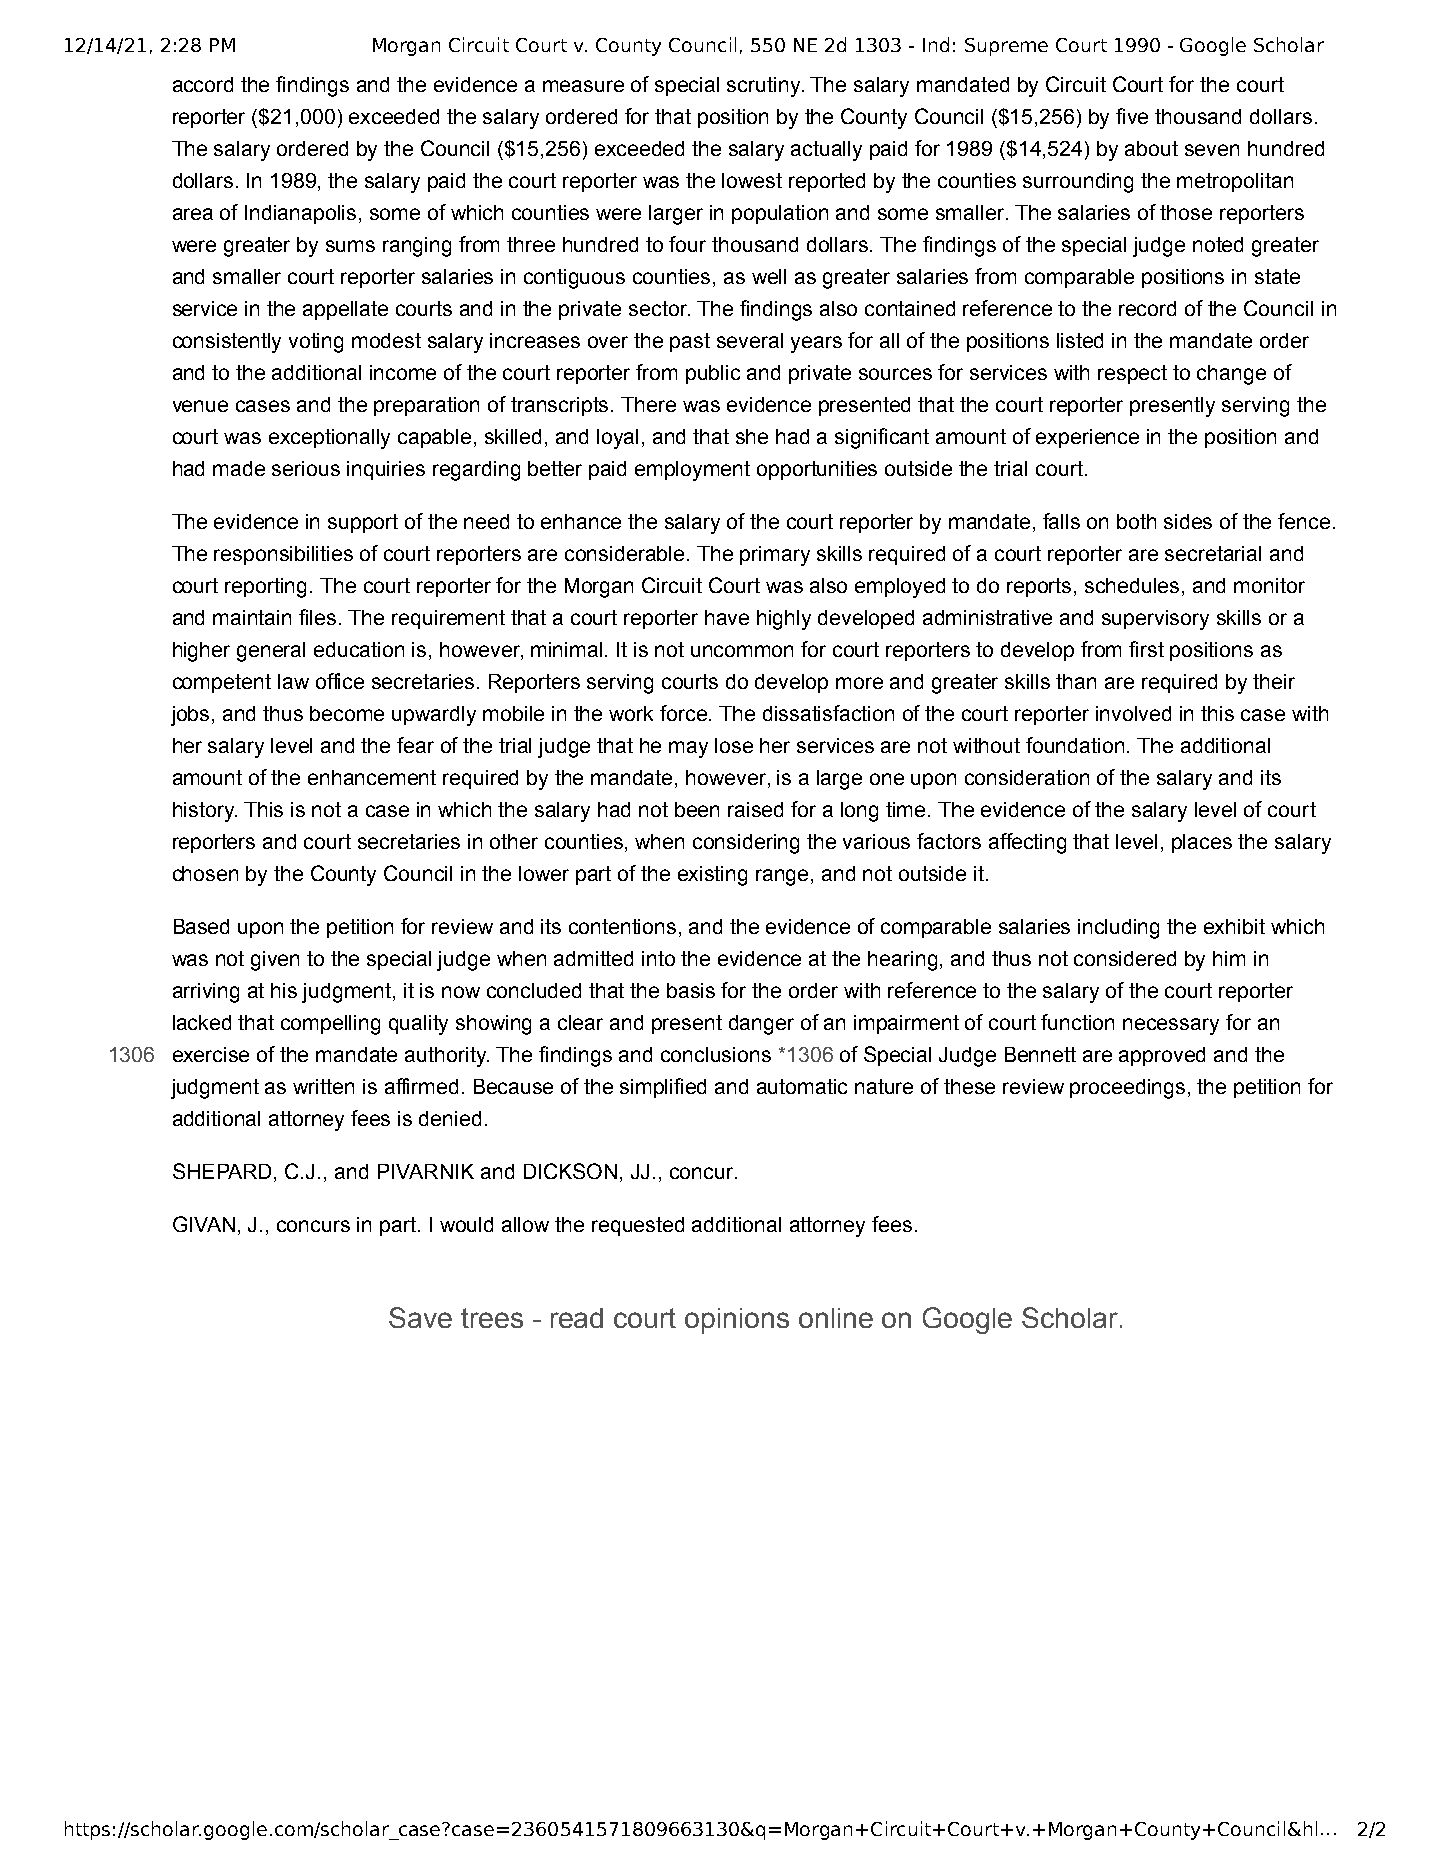 This screenshot has height=1876, width=1450. What do you see at coordinates (1132, 116) in the screenshot?
I see `five` at bounding box center [1132, 116].
